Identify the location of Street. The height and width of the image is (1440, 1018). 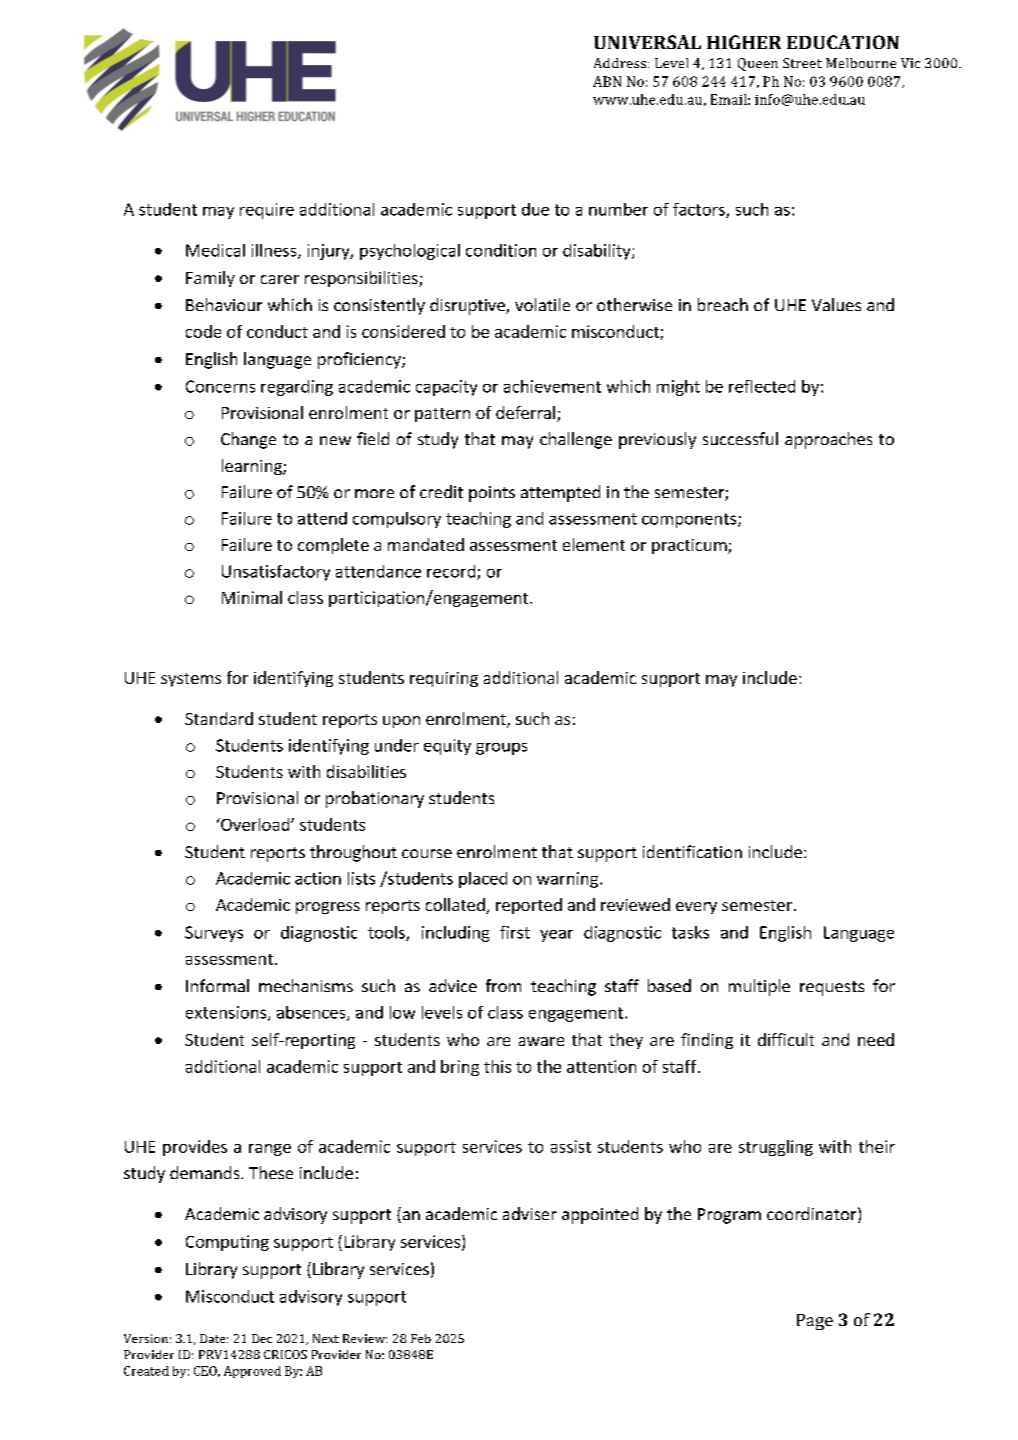
(802, 63).
